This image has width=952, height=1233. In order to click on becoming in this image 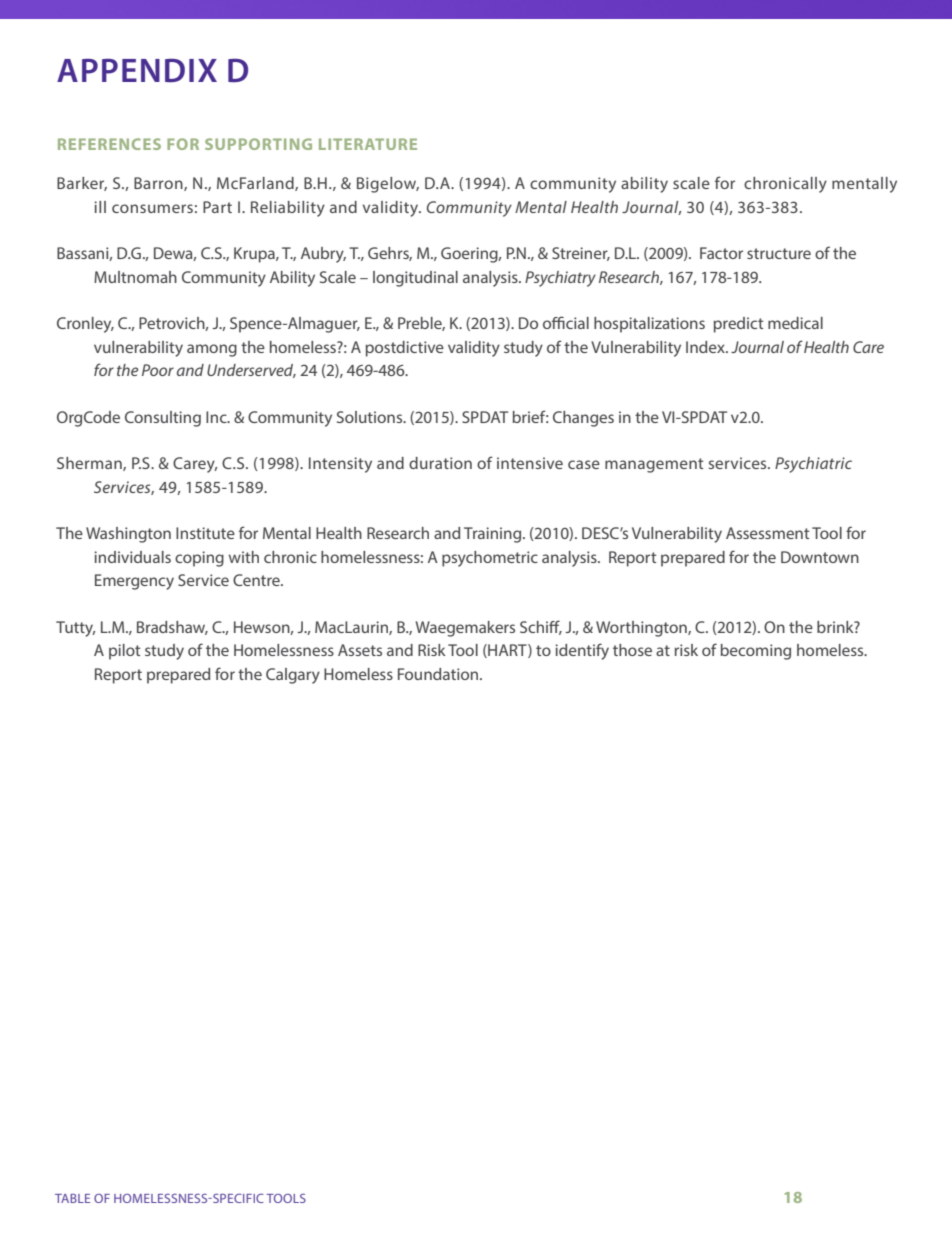, I will do `click(756, 652)`.
